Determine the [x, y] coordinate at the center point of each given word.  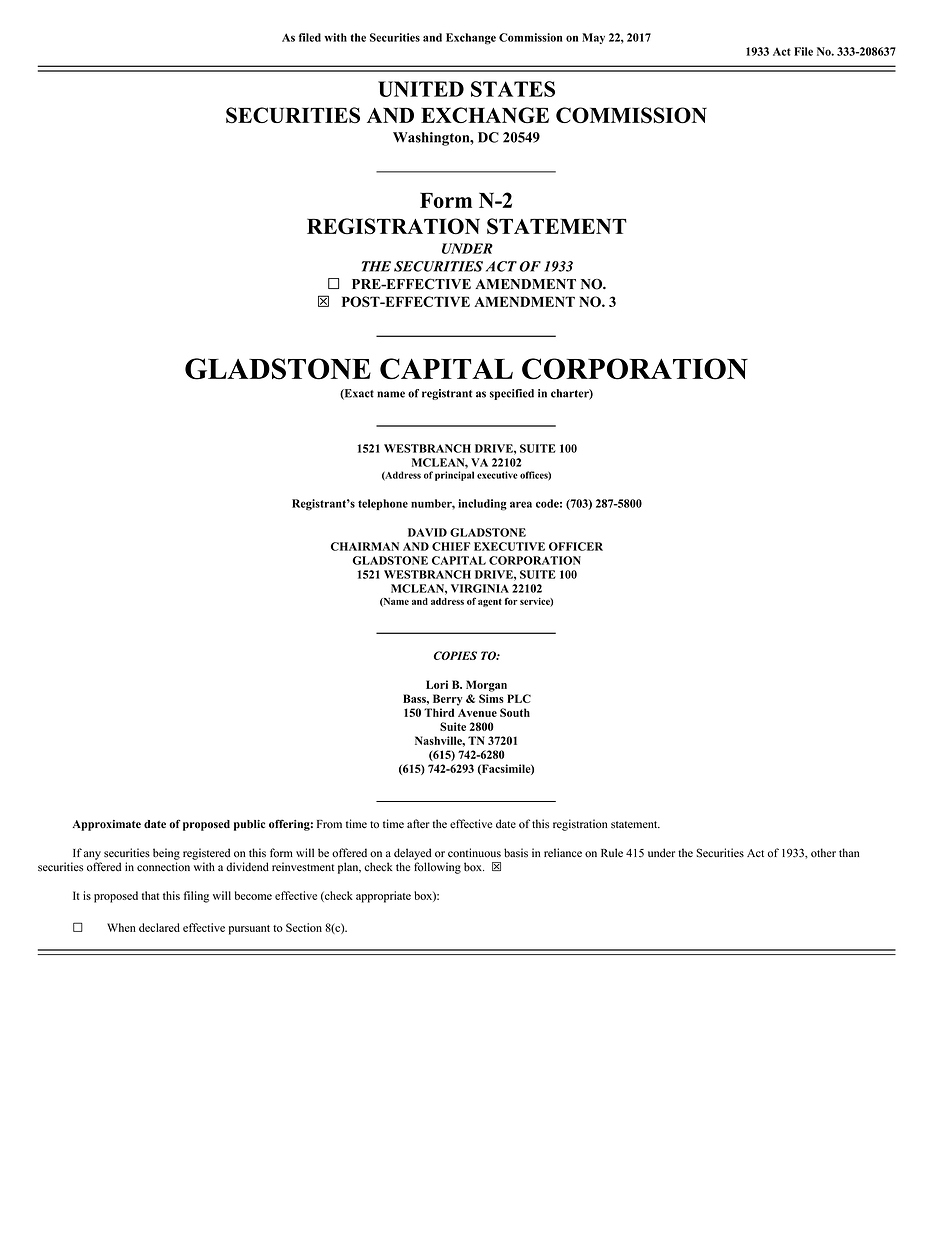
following [437, 868]
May [593, 38]
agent [490, 602]
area [521, 504]
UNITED [421, 89]
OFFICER [576, 546]
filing [196, 897]
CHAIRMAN [365, 546]
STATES [513, 89]
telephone [383, 504]
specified [512, 394]
